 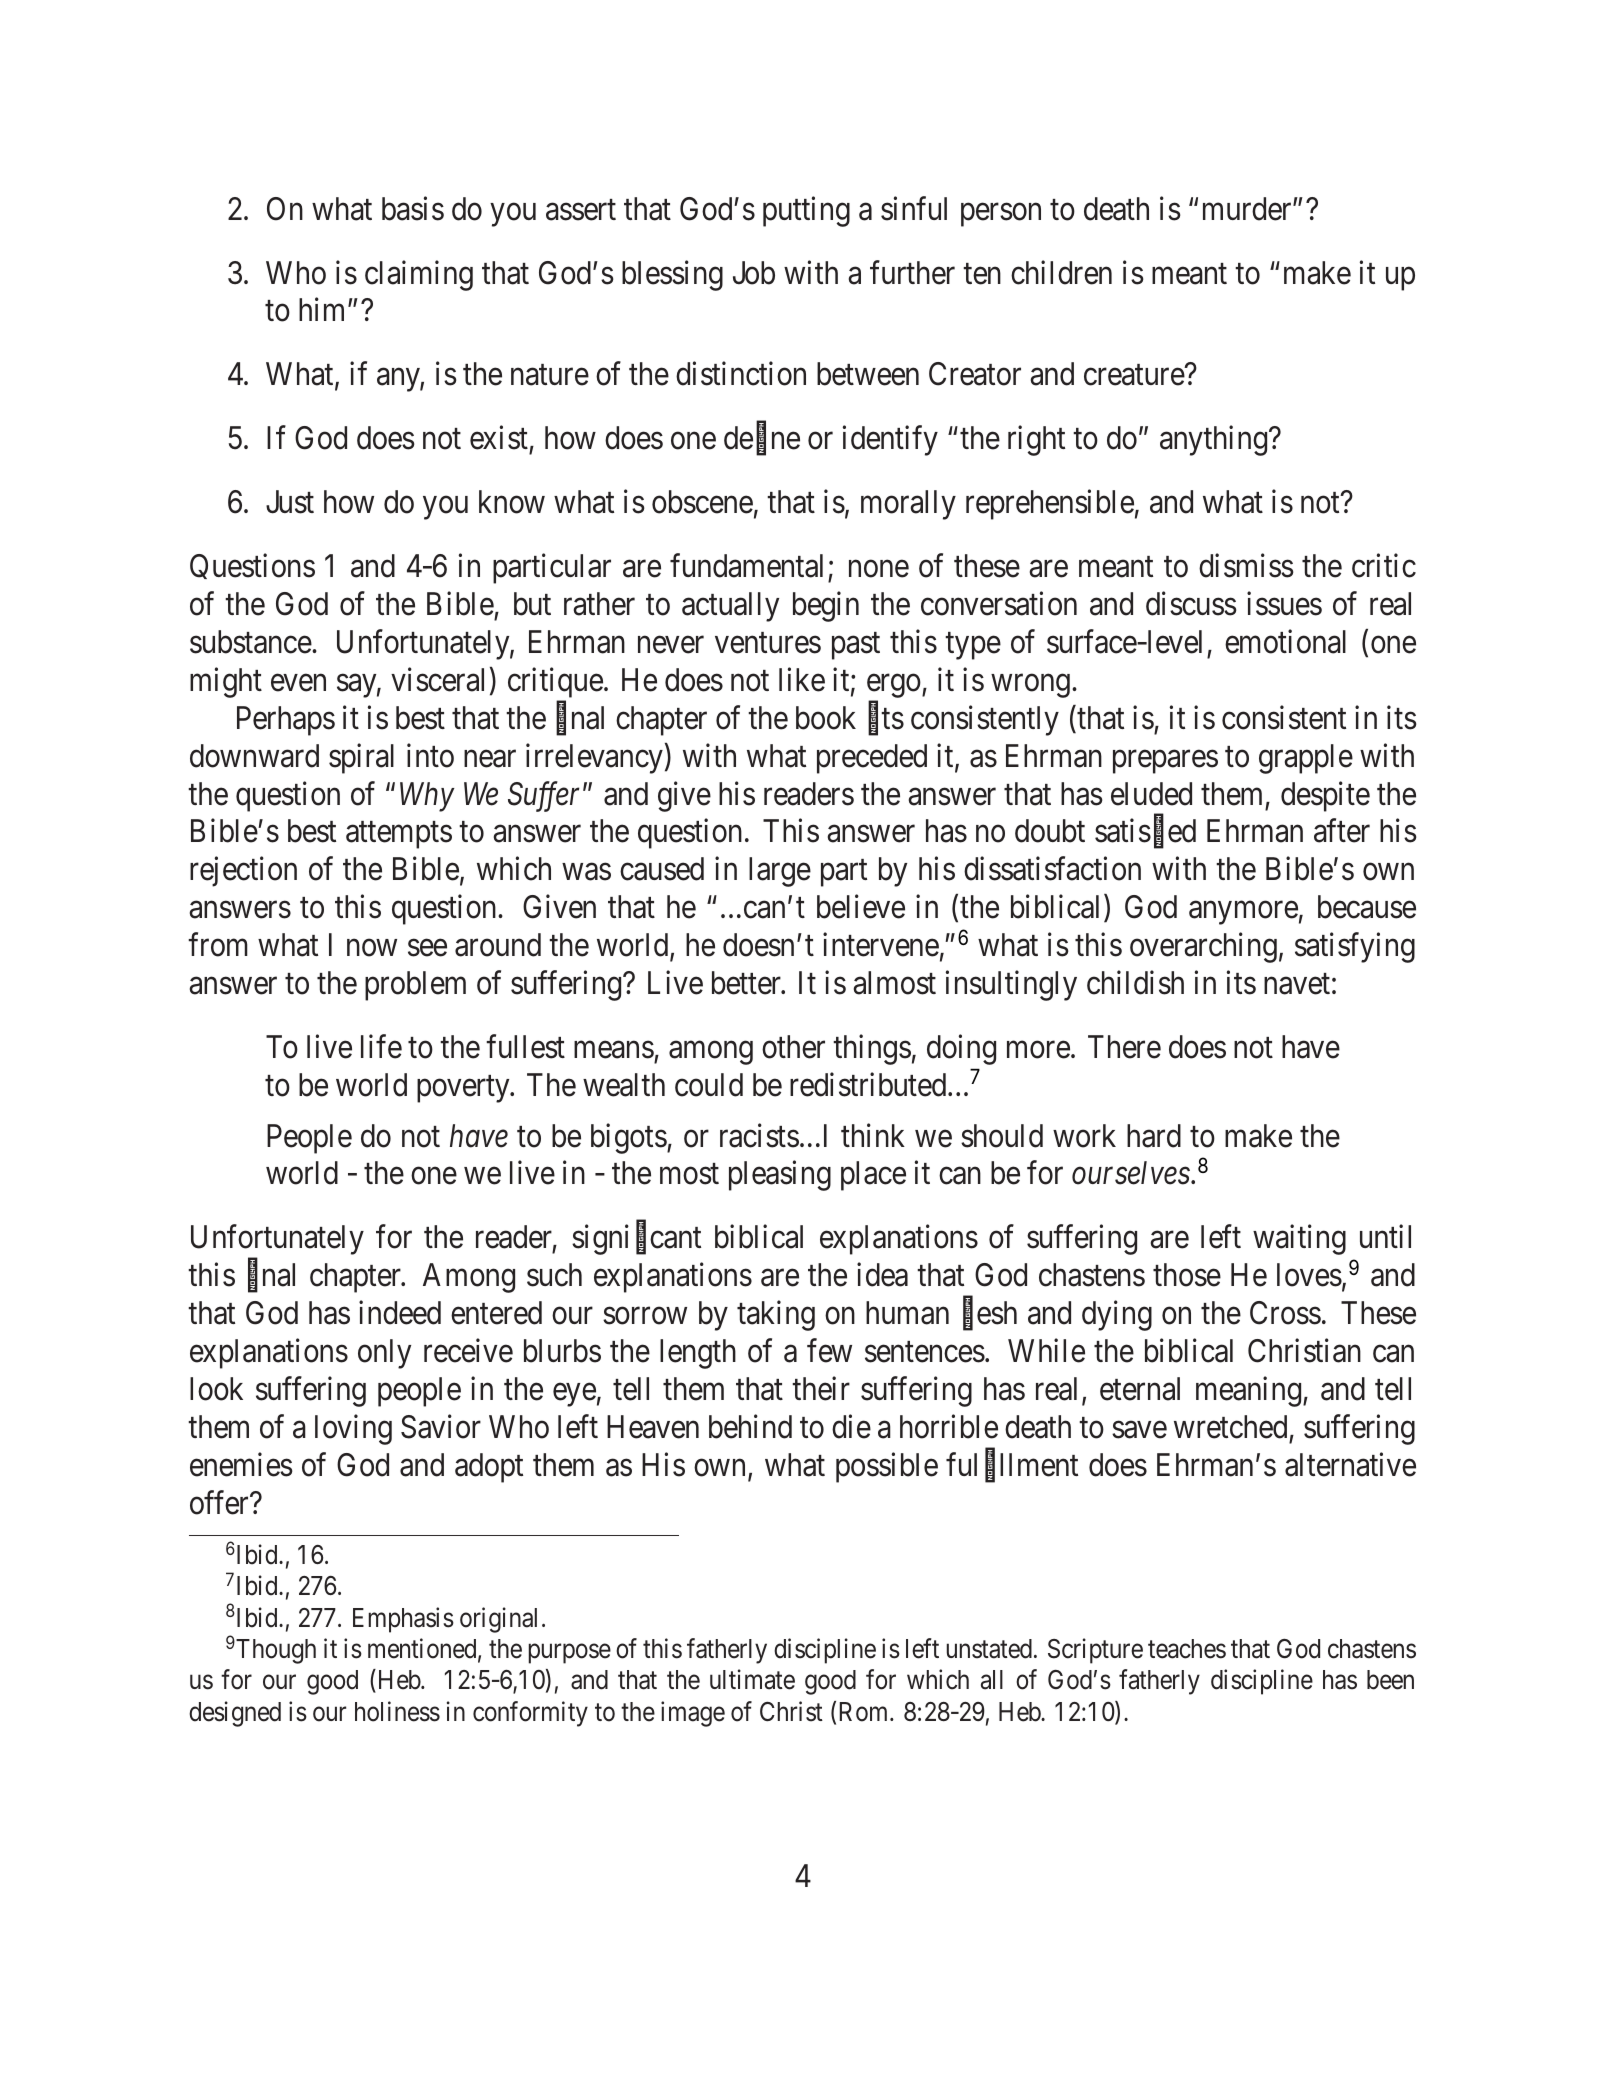 What do you see at coordinates (1325, 796) in the image?
I see `despite` at bounding box center [1325, 796].
